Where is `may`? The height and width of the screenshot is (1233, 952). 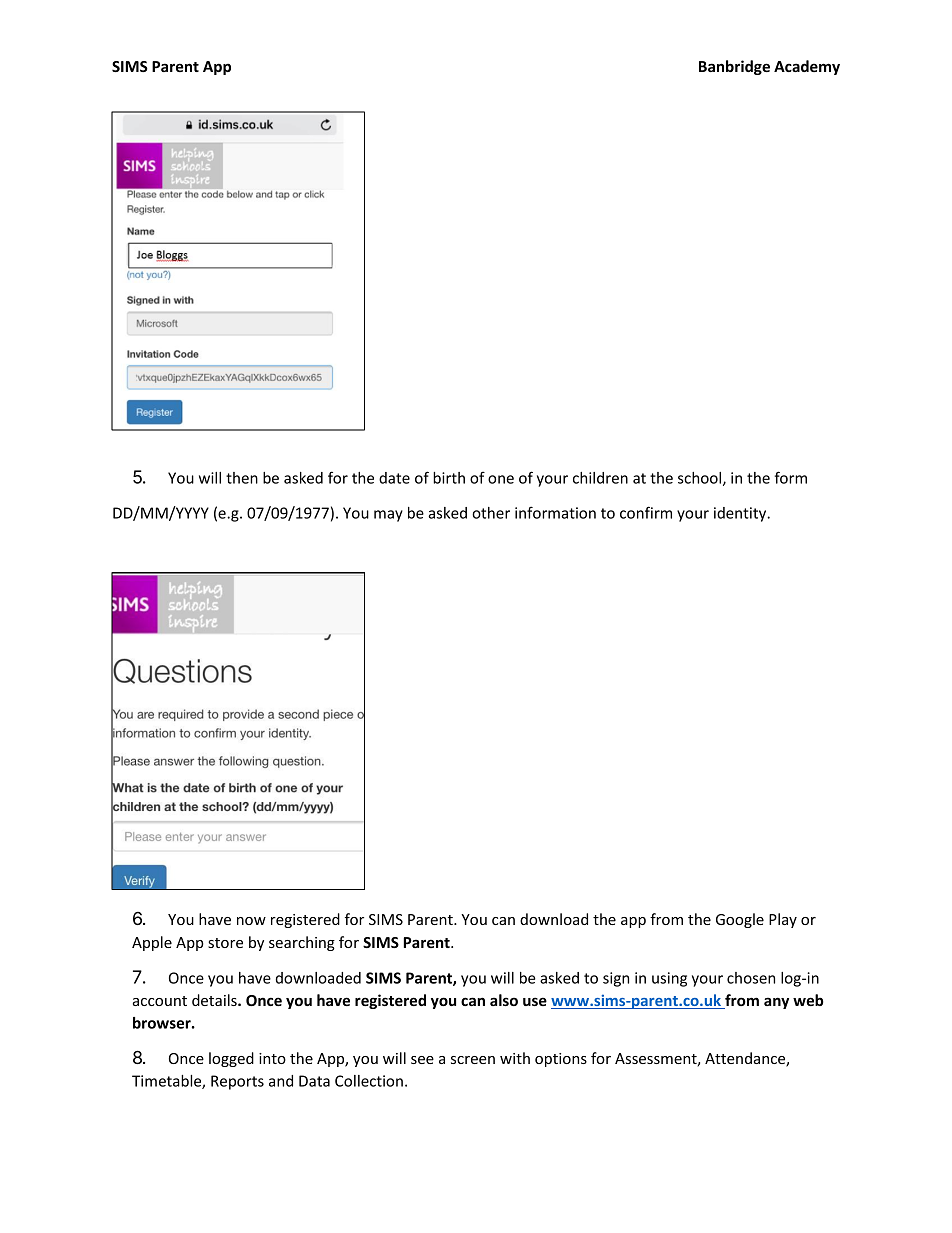 may is located at coordinates (388, 516).
